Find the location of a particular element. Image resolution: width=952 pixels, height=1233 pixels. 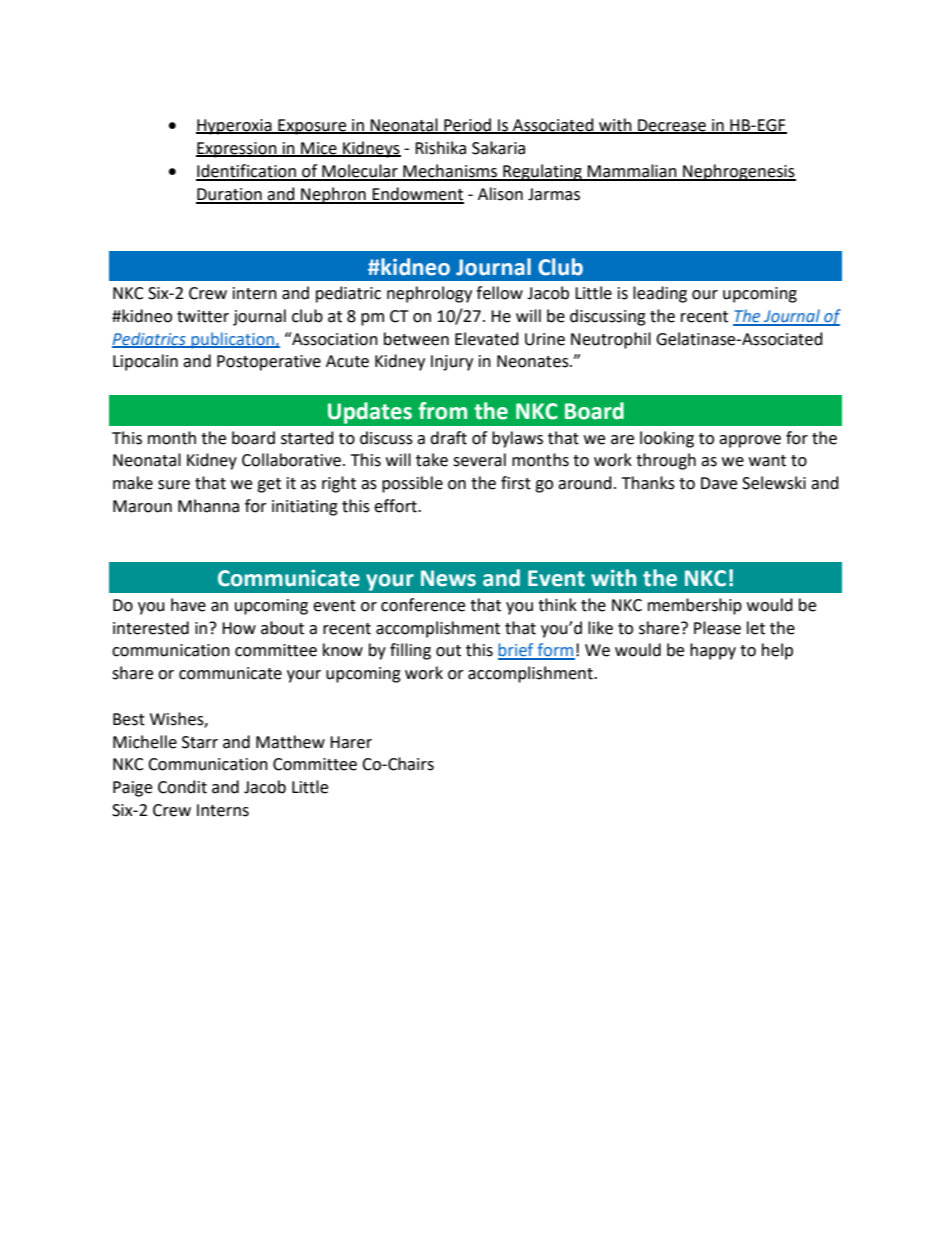

Decrease is located at coordinates (672, 126).
